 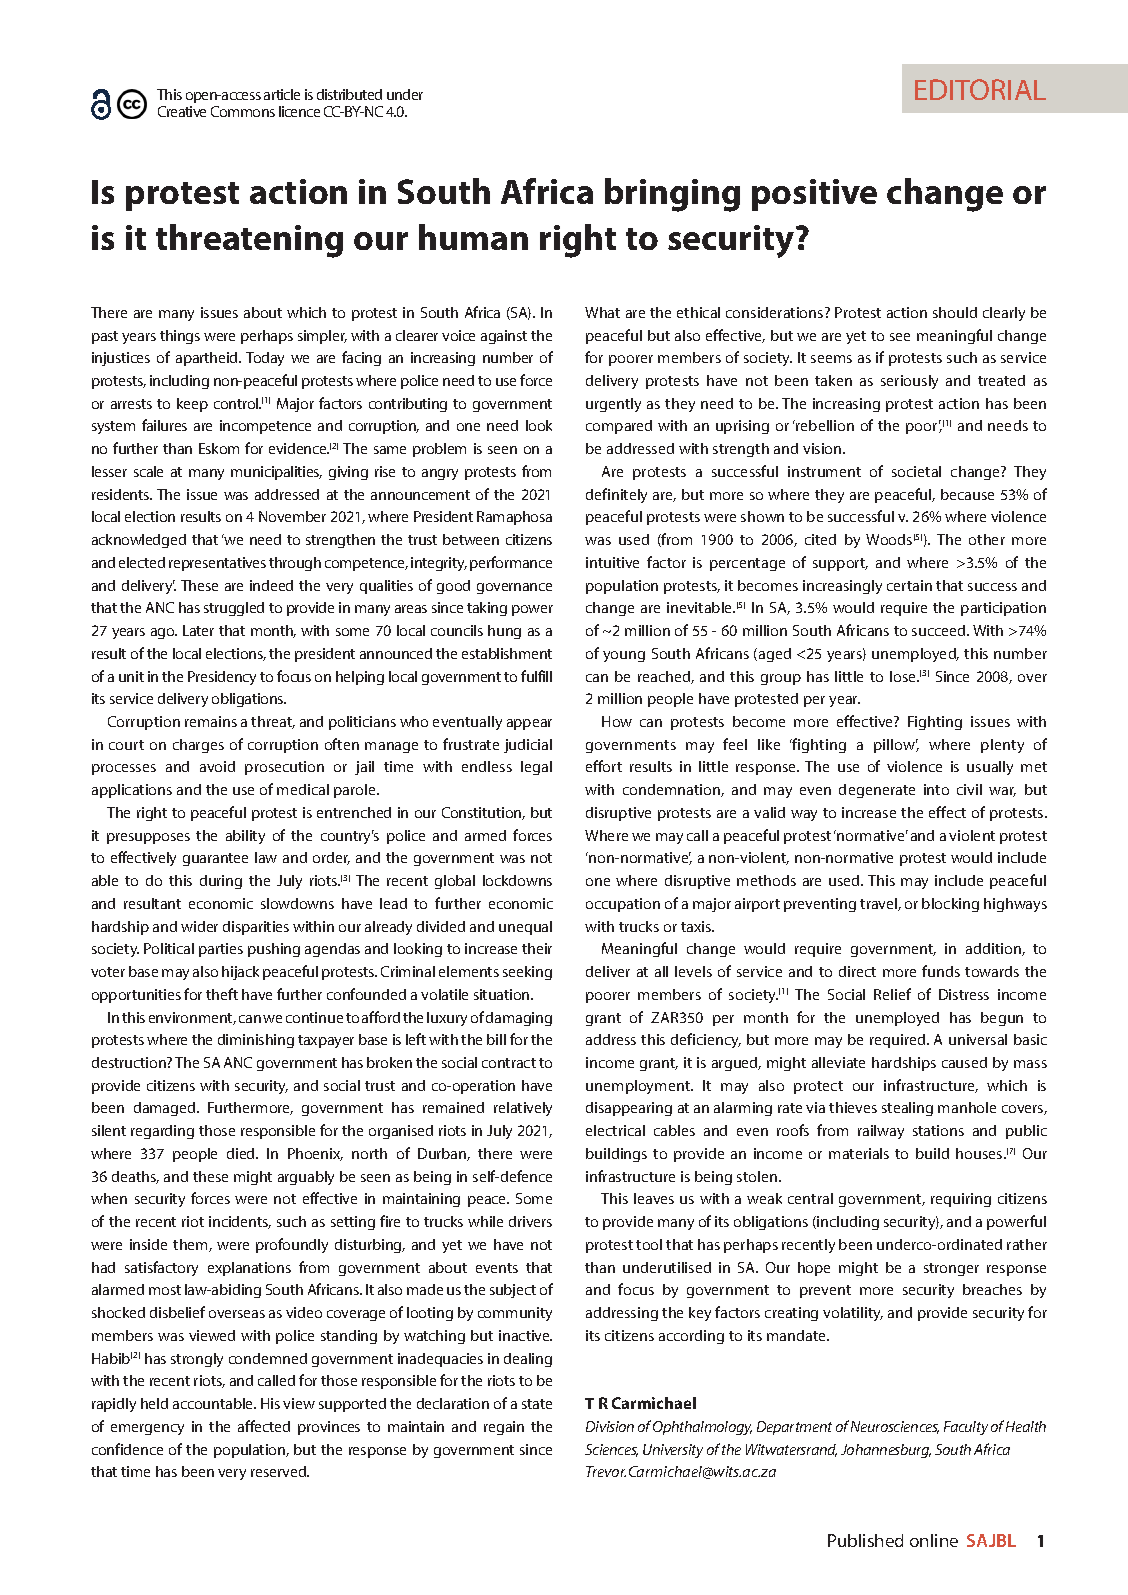 What do you see at coordinates (243, 111) in the image?
I see `Commons` at bounding box center [243, 111].
